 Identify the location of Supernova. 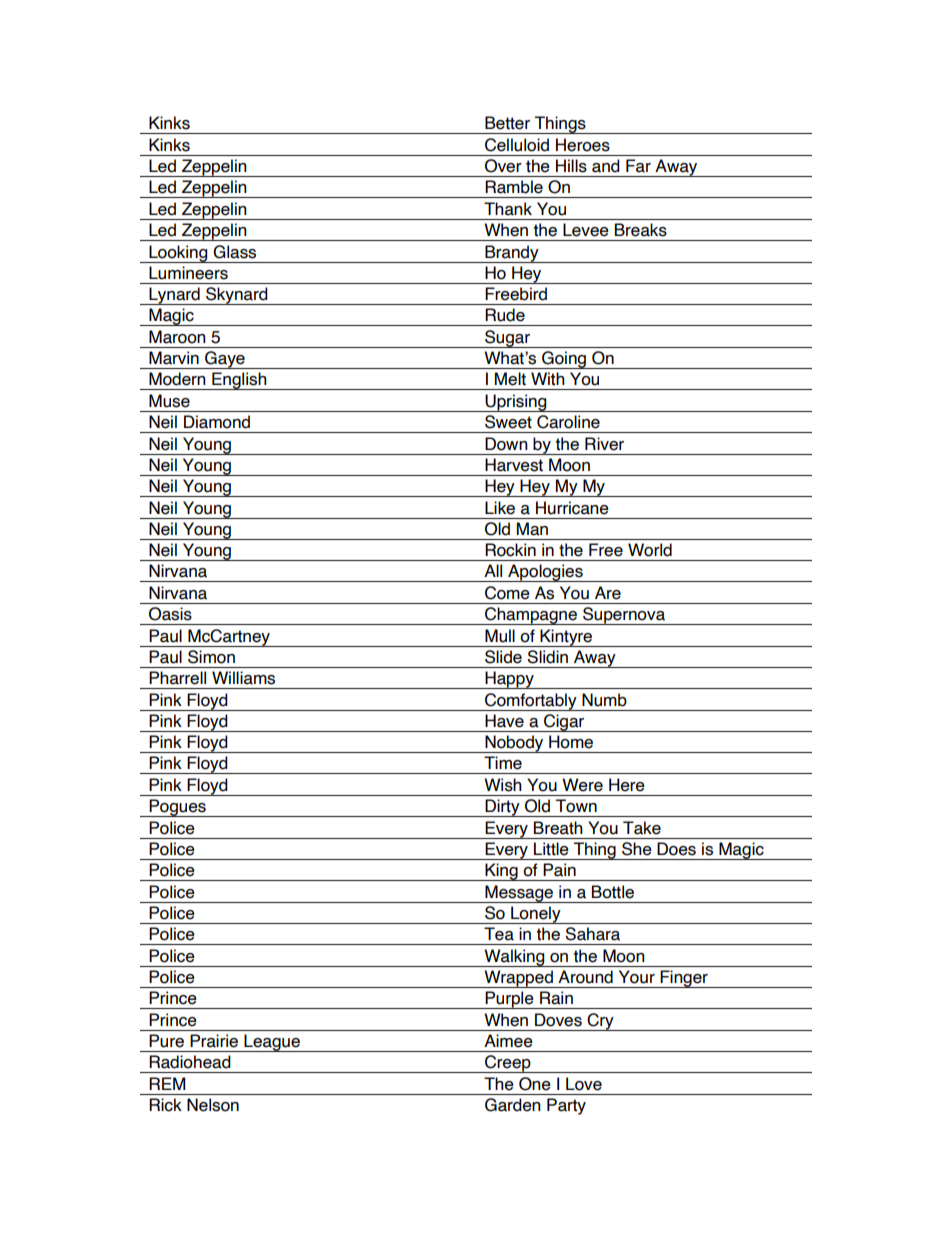
(624, 616).
